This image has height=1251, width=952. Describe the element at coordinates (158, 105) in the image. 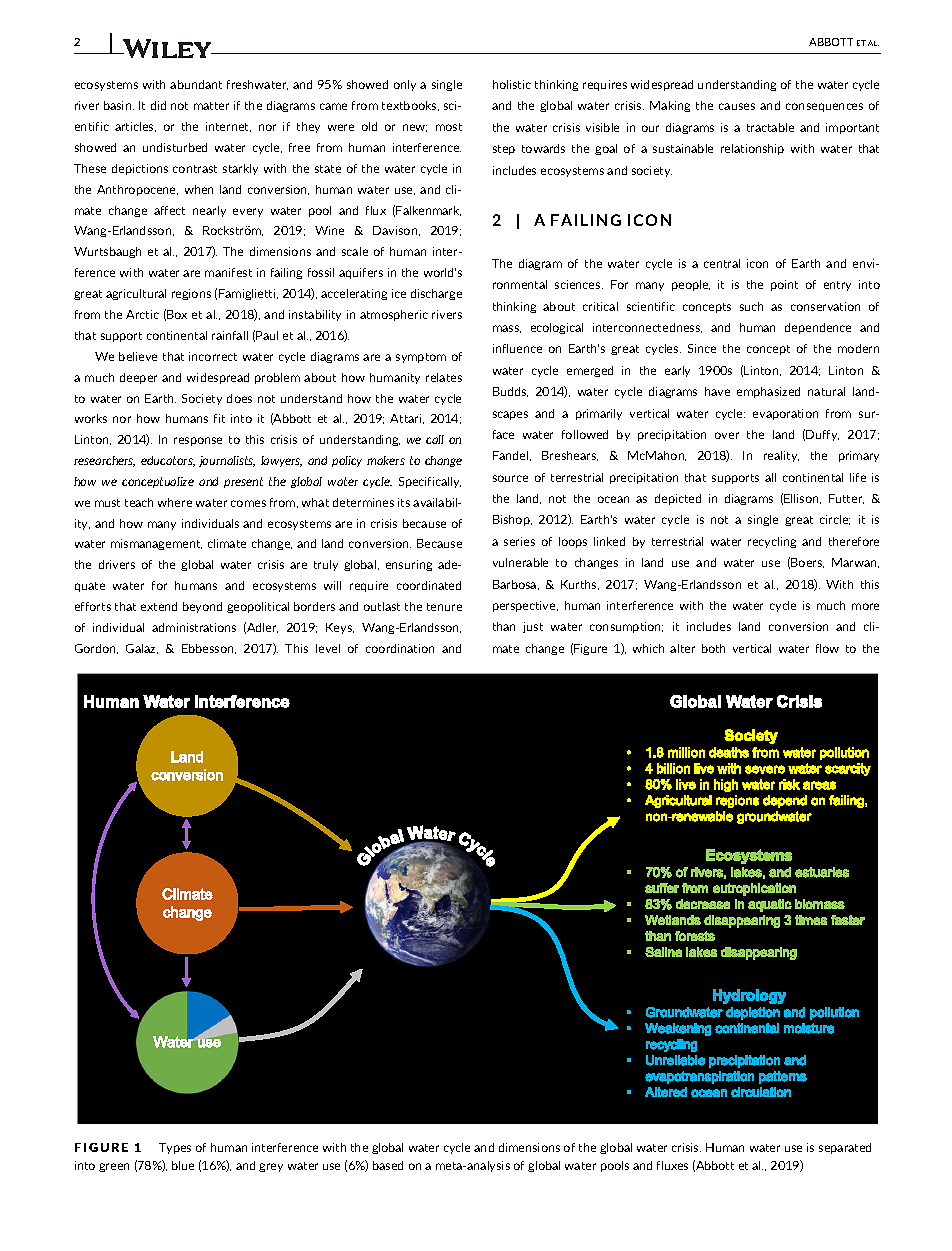

I see `did` at that location.
